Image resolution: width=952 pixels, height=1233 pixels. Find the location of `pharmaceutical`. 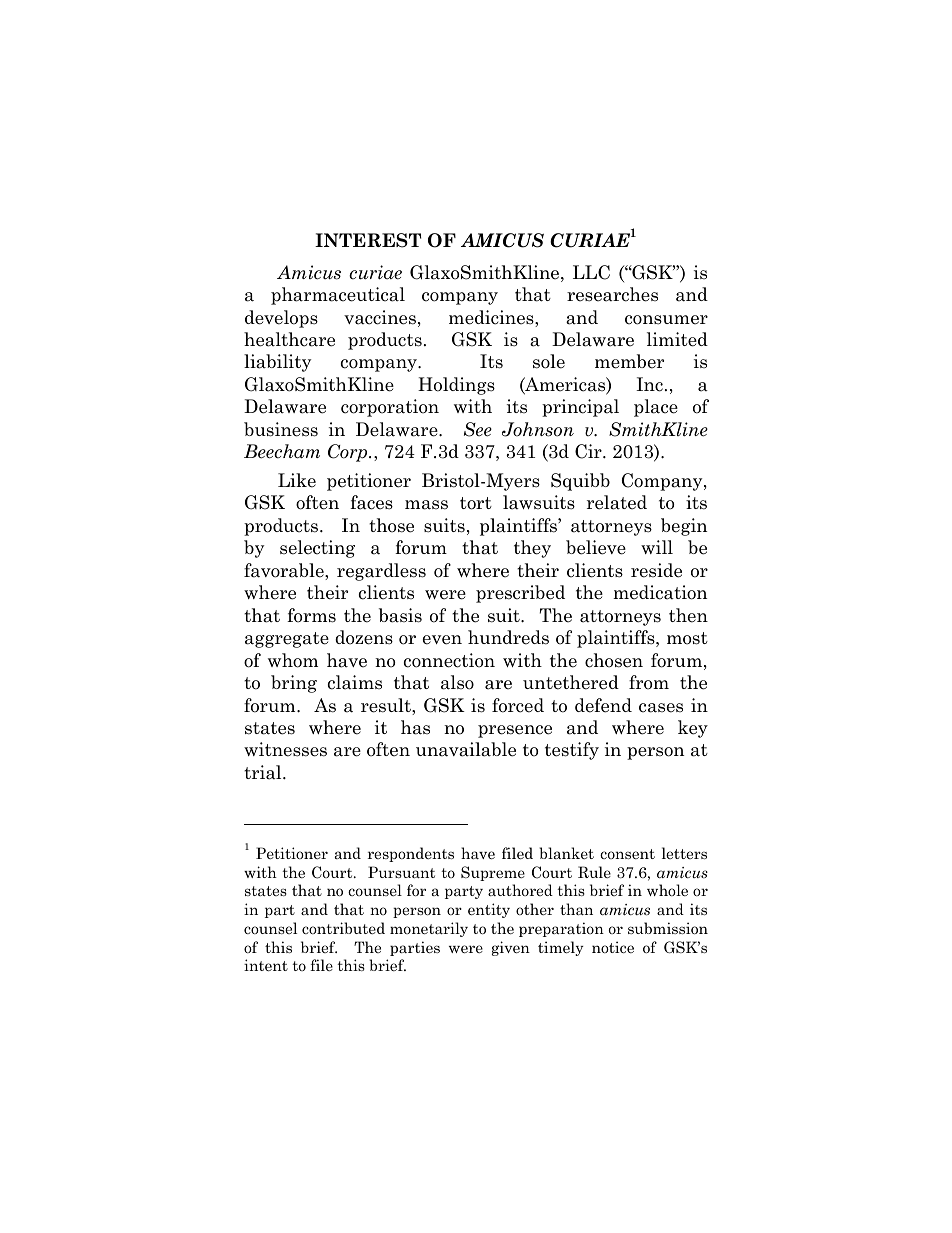

pharmaceutical is located at coordinates (338, 296).
